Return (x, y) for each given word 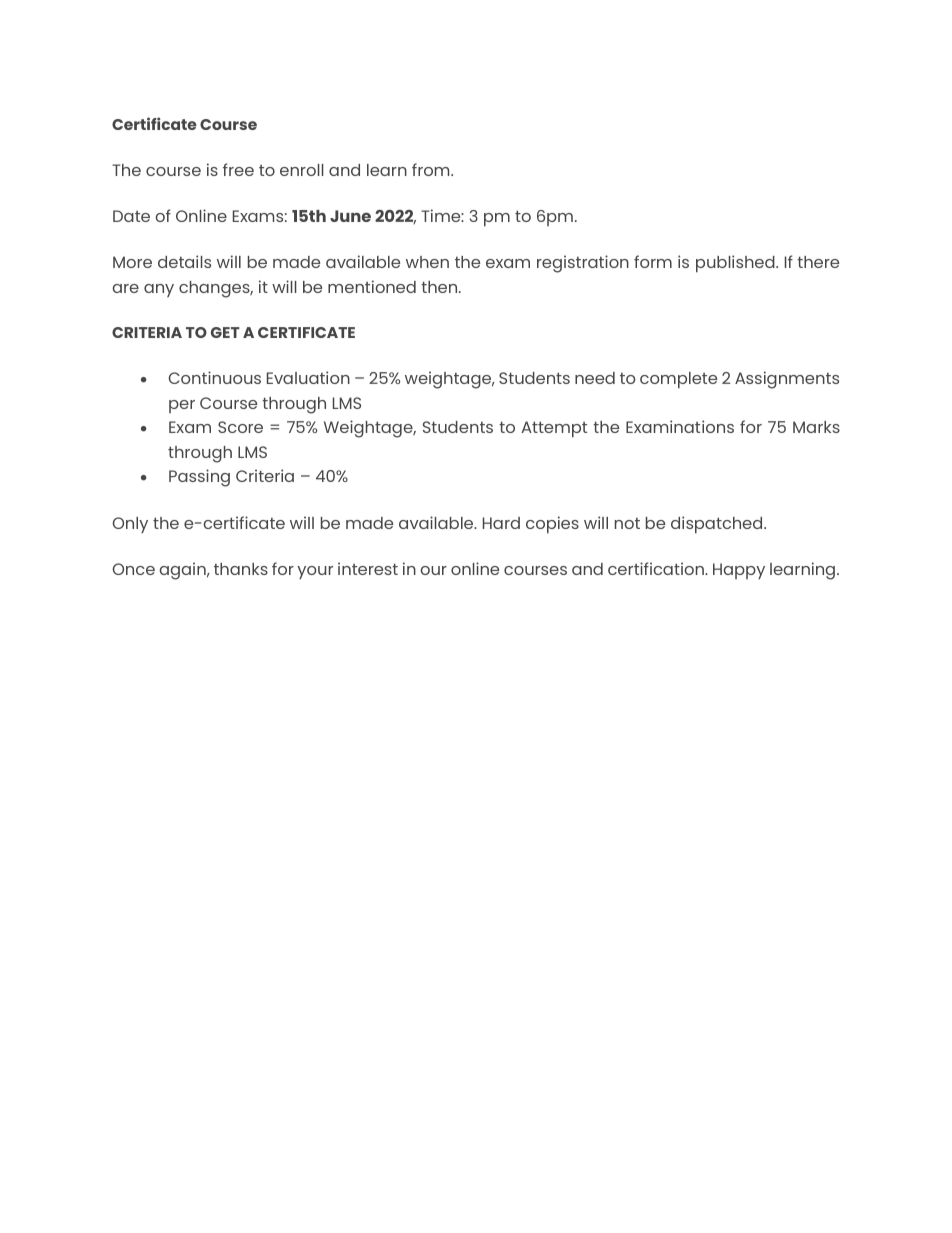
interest (368, 568)
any (159, 290)
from (432, 169)
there (818, 262)
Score (240, 427)
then (440, 287)
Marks (816, 427)
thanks (241, 569)
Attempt (554, 429)
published (736, 264)
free (238, 169)
